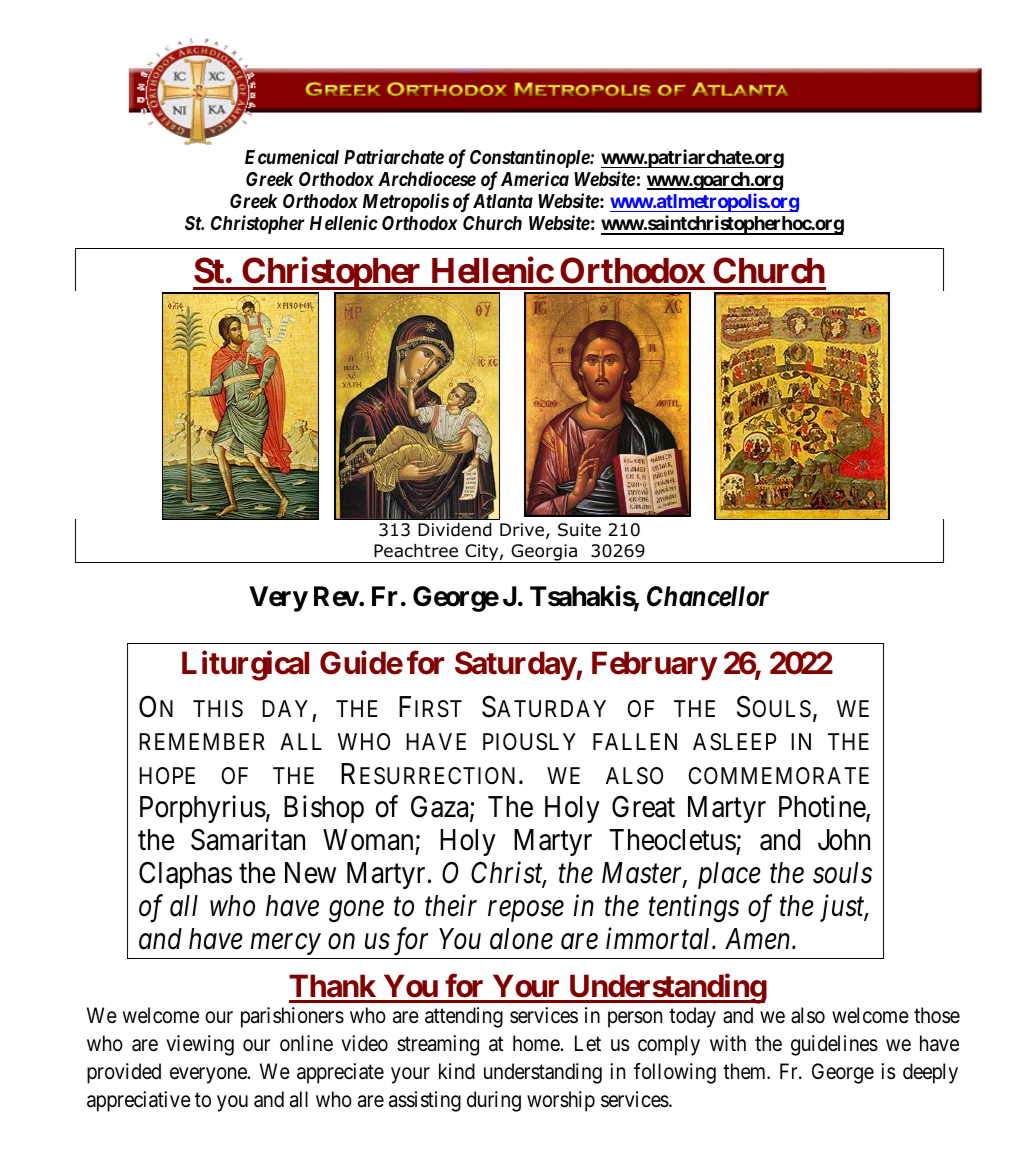 The height and width of the image is (1175, 1036). Describe the element at coordinates (292, 156) in the image. I see `Ecumenical` at that location.
